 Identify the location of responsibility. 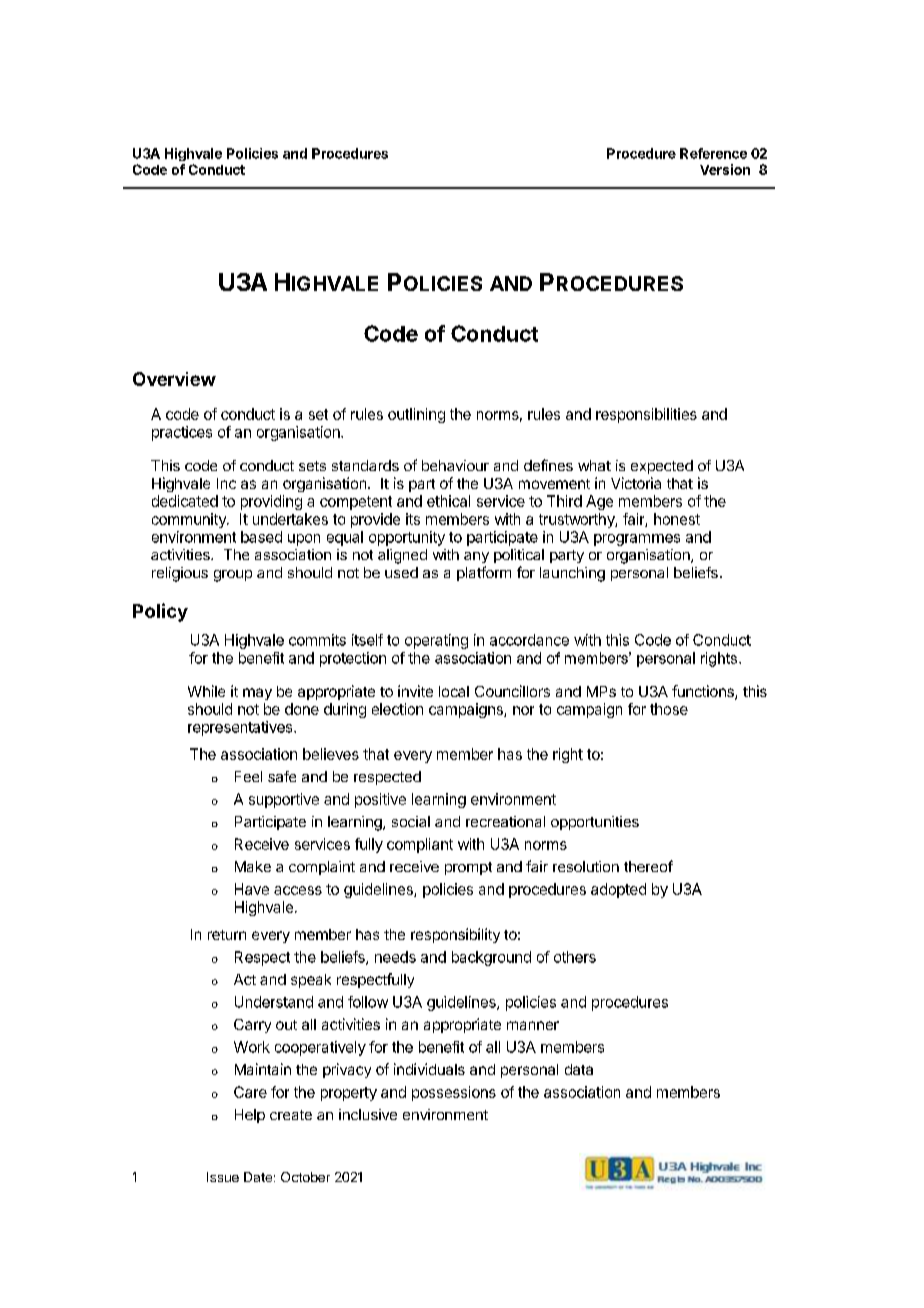
(455, 935).
